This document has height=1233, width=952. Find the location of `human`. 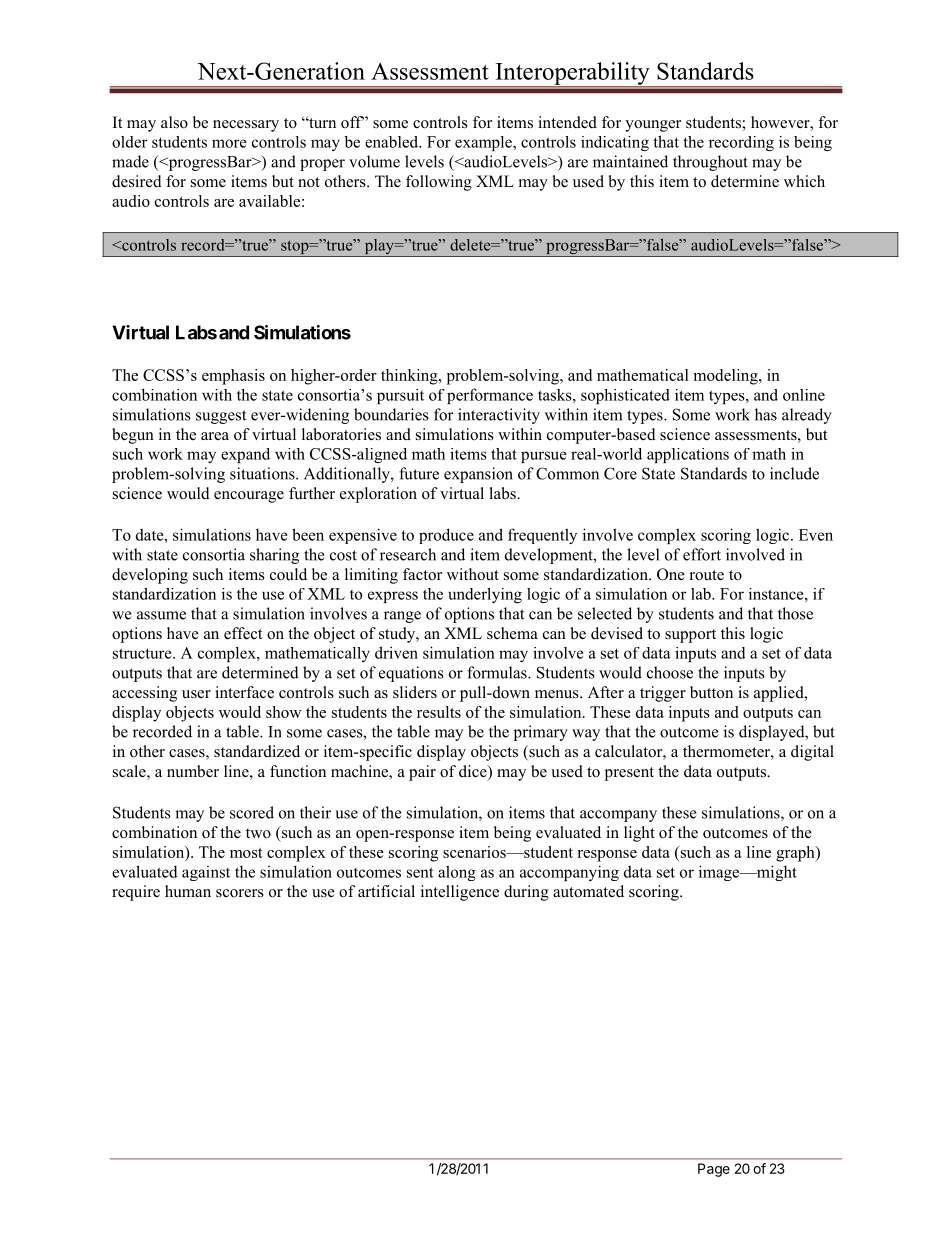

human is located at coordinates (188, 891).
